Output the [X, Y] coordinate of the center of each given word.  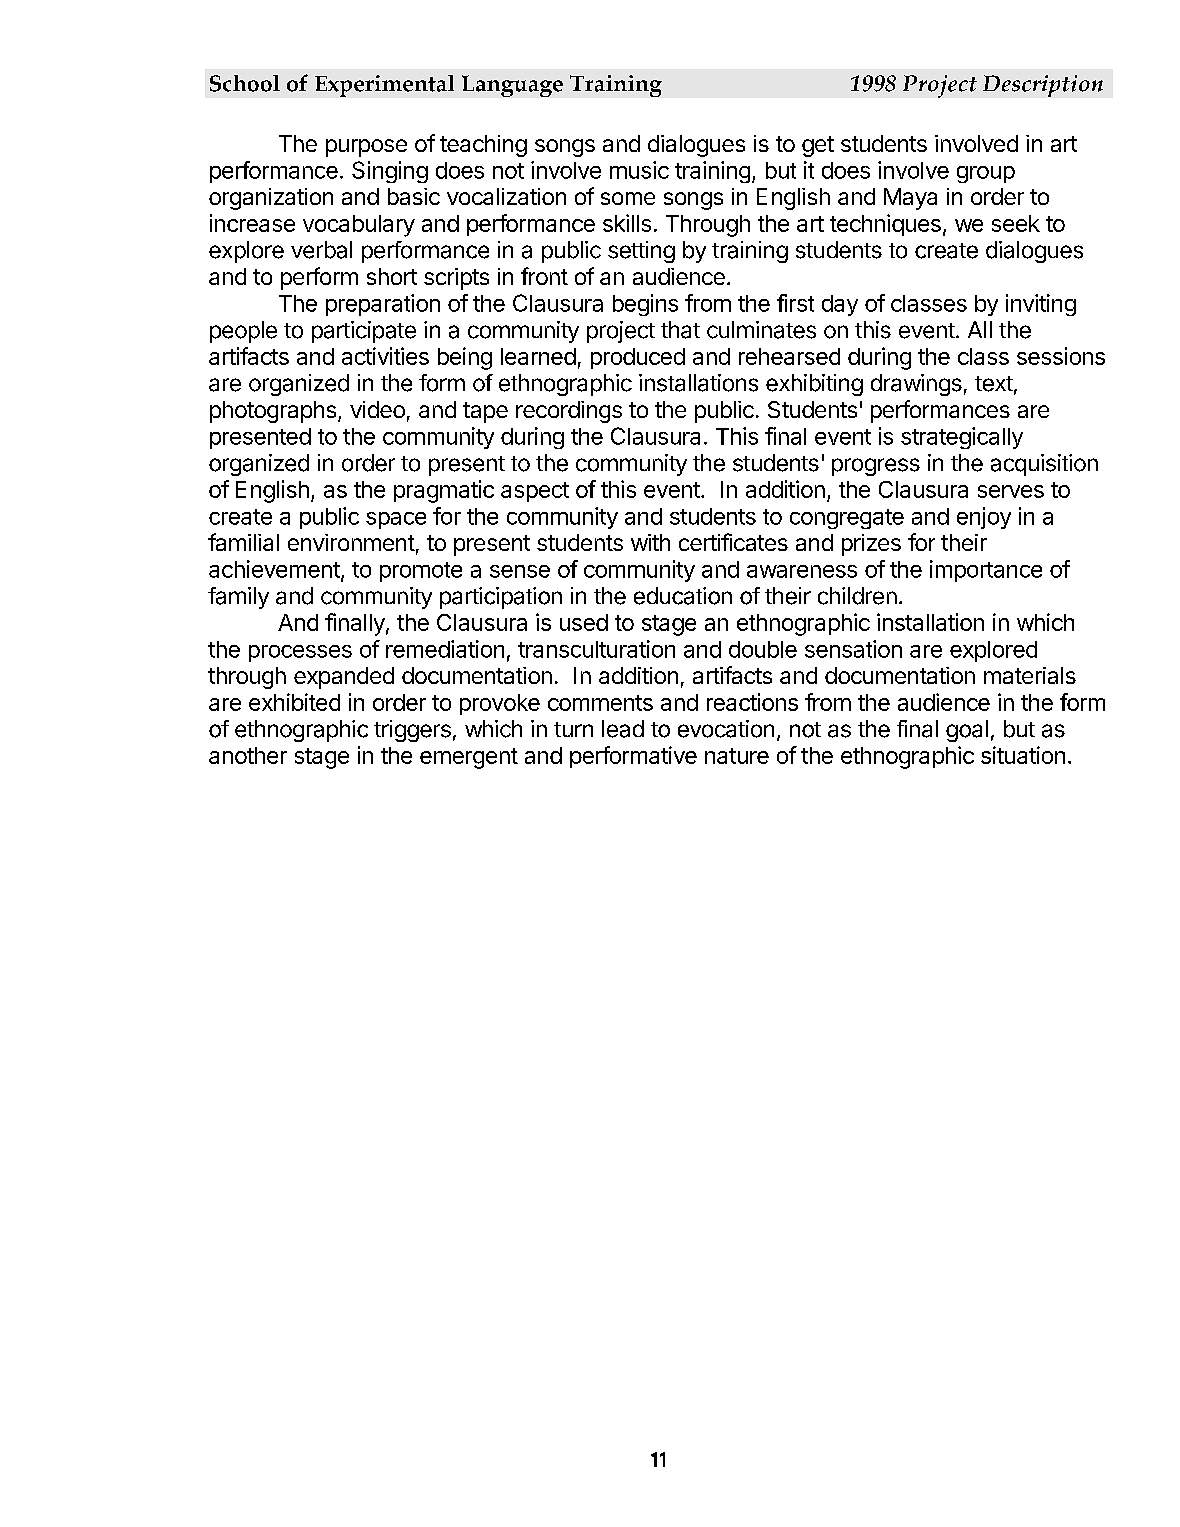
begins [645, 305]
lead [623, 729]
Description [1043, 86]
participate [364, 332]
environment [351, 542]
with [650, 542]
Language [512, 86]
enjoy [984, 518]
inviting [1041, 305]
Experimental [384, 86]
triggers [412, 731]
